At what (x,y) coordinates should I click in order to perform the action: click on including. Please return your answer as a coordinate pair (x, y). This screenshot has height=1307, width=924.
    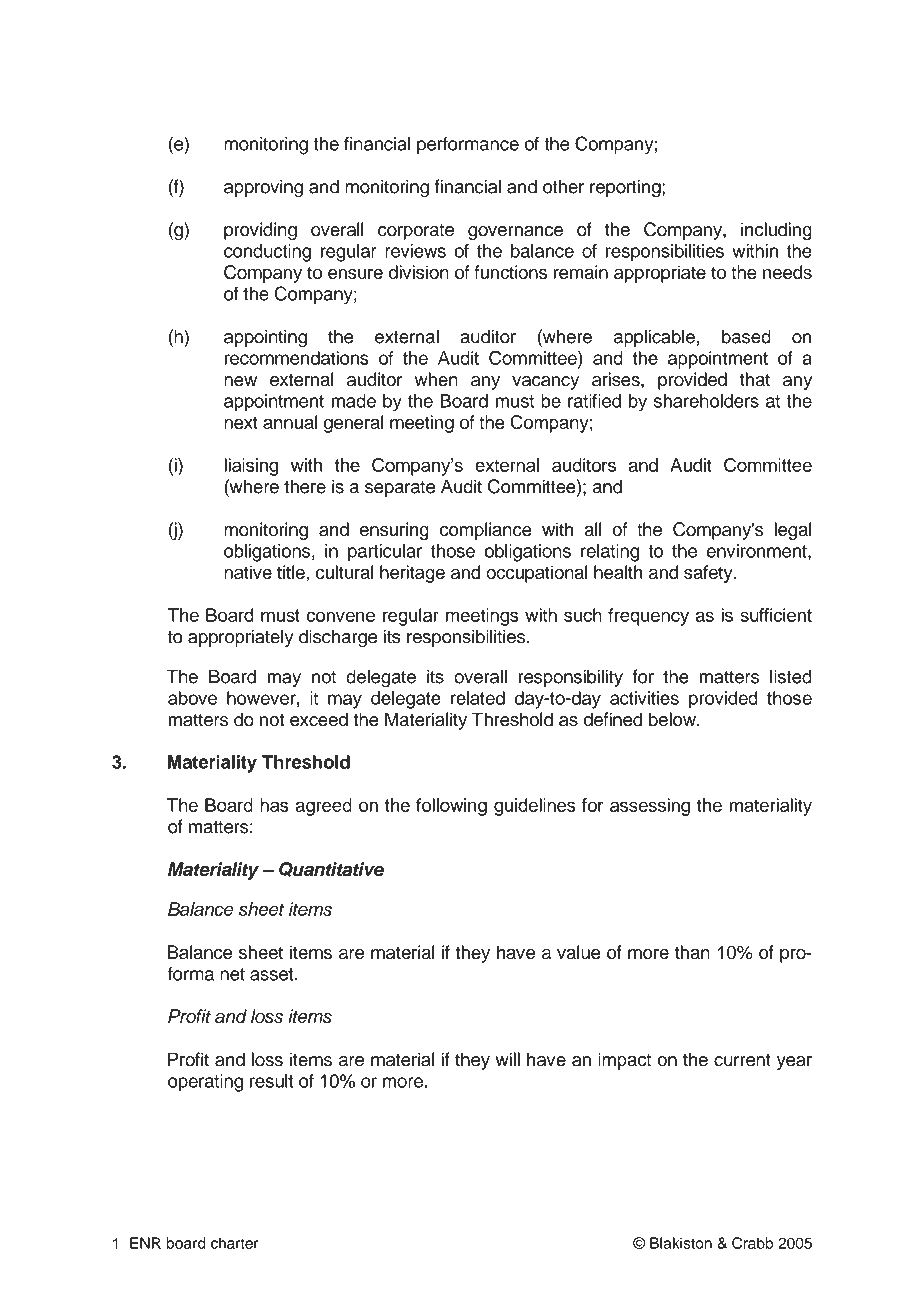
    Looking at the image, I should click on (776, 231).
